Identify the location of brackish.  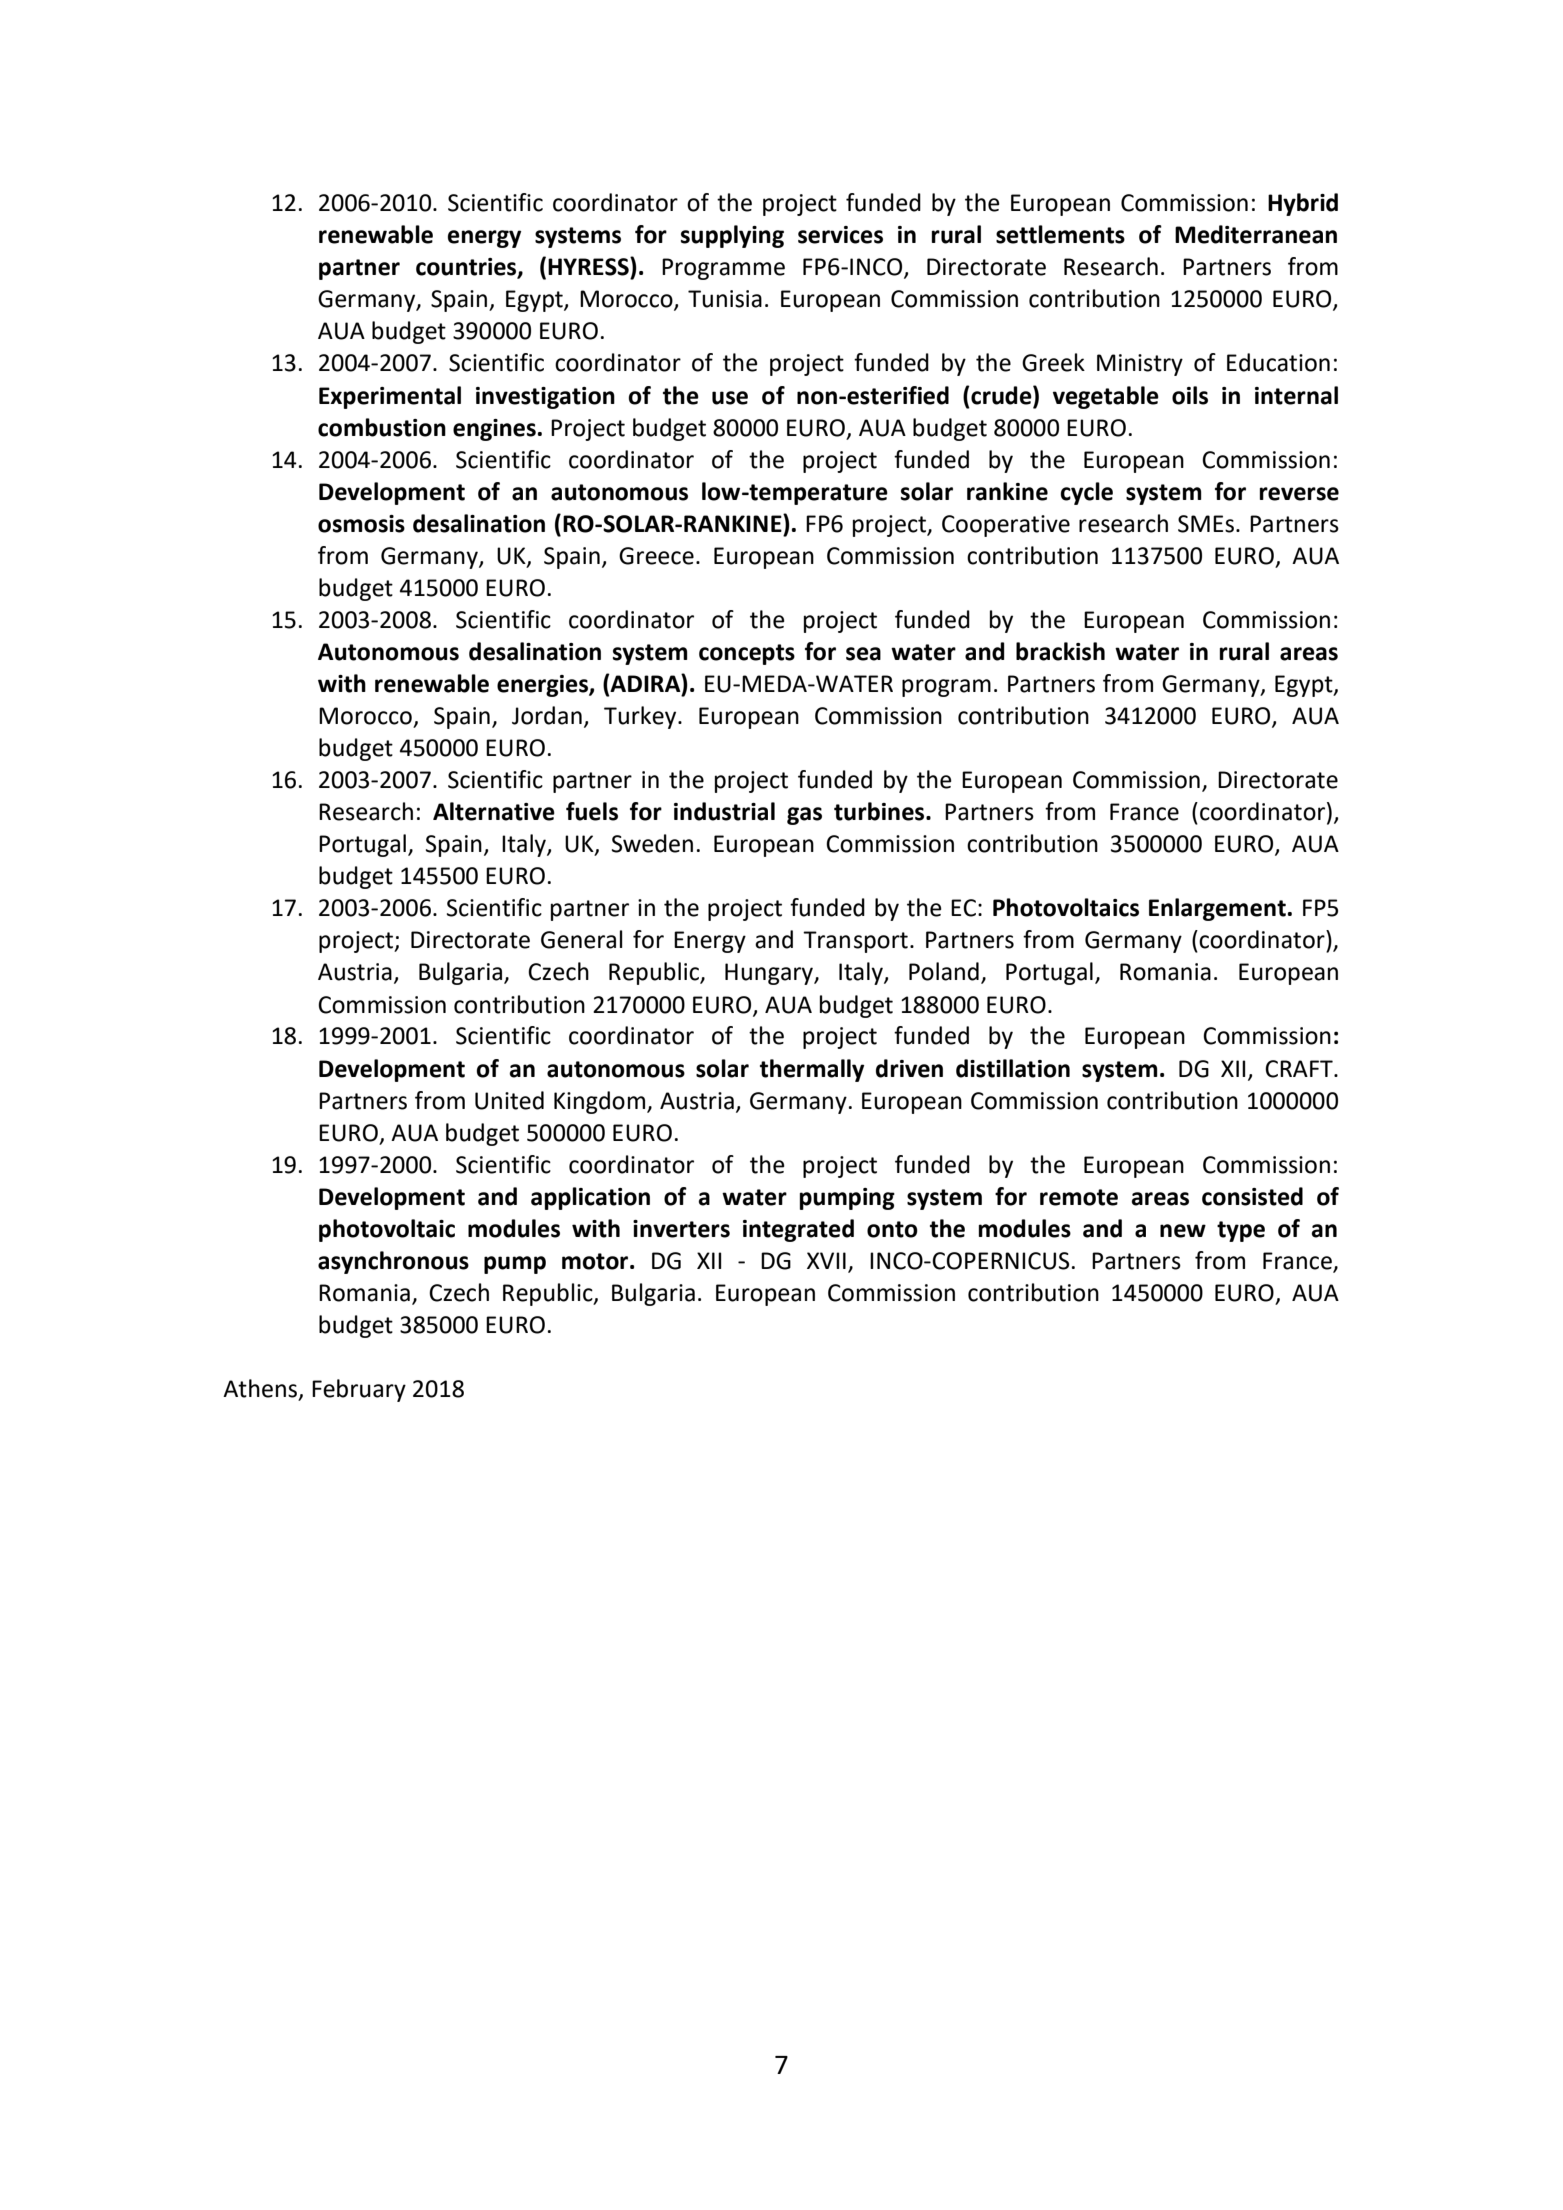
(1060, 651).
